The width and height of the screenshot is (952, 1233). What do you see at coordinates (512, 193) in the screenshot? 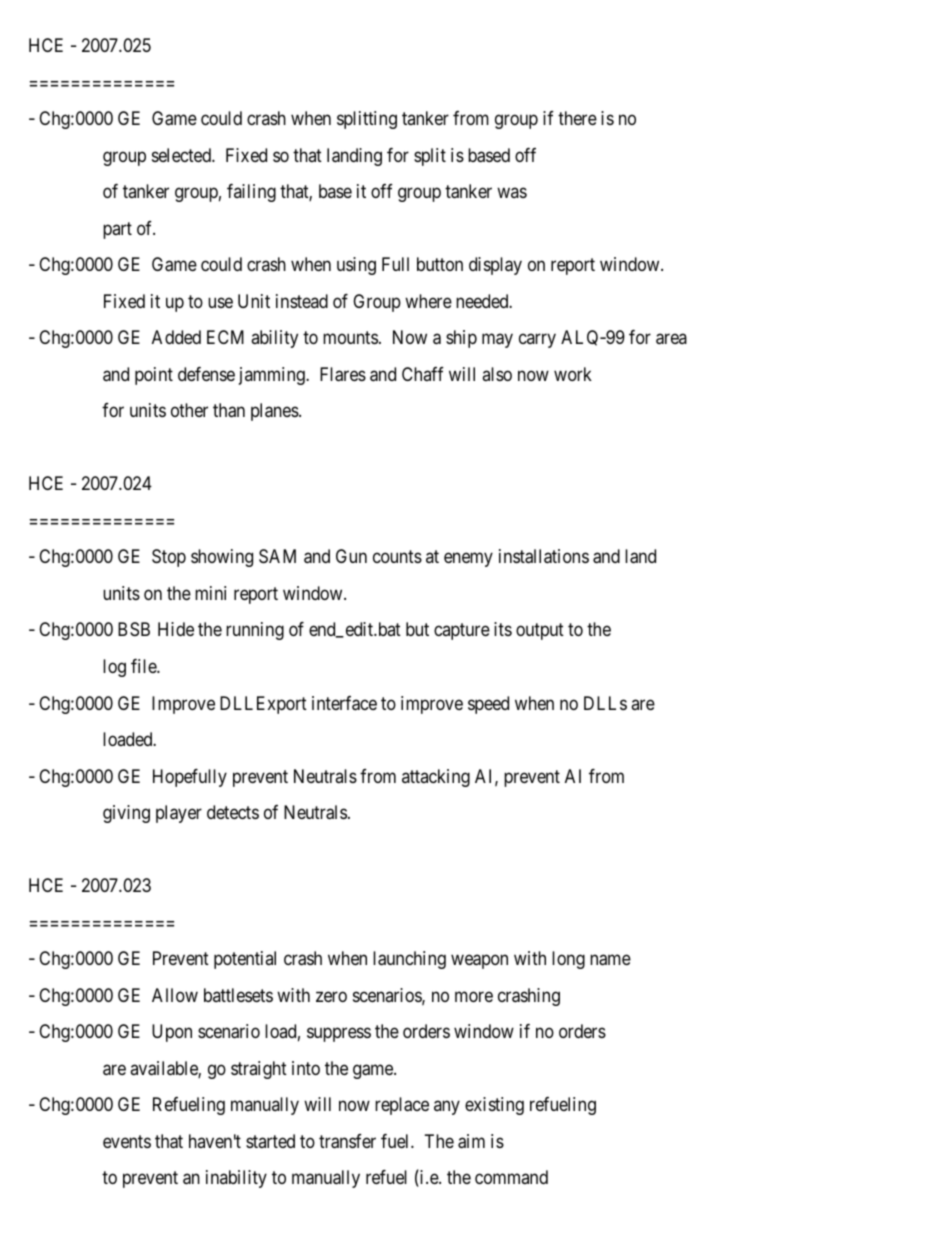
I see `was` at bounding box center [512, 193].
